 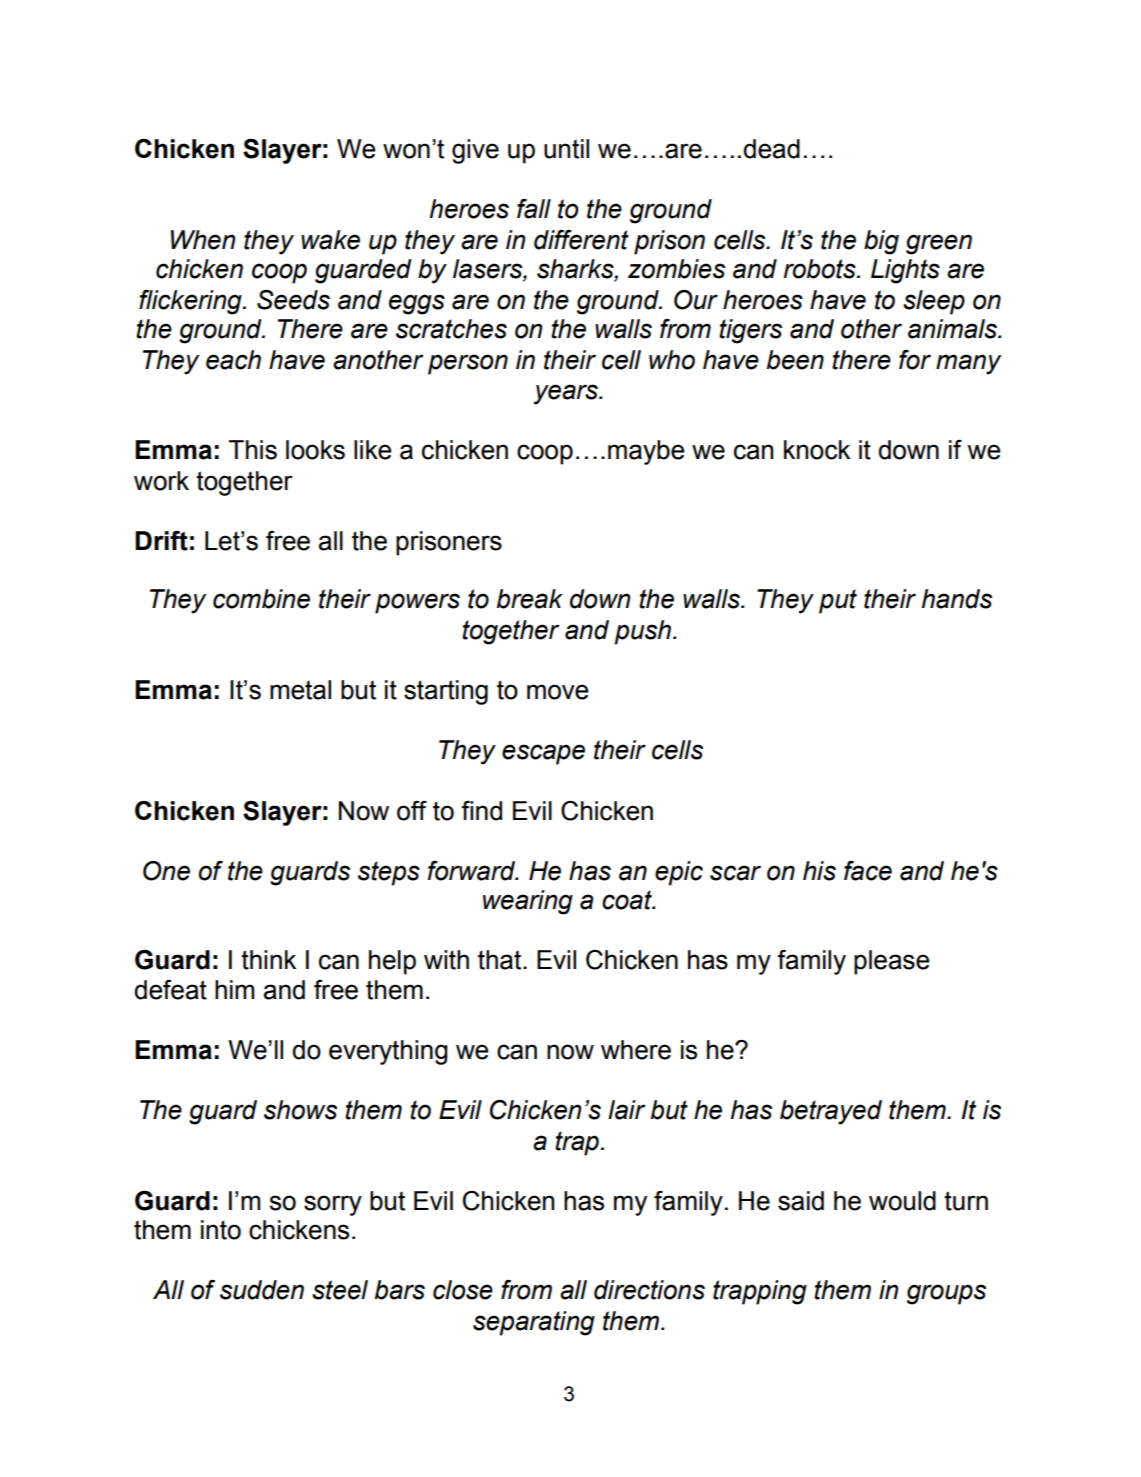 I want to click on face, so click(x=868, y=871).
